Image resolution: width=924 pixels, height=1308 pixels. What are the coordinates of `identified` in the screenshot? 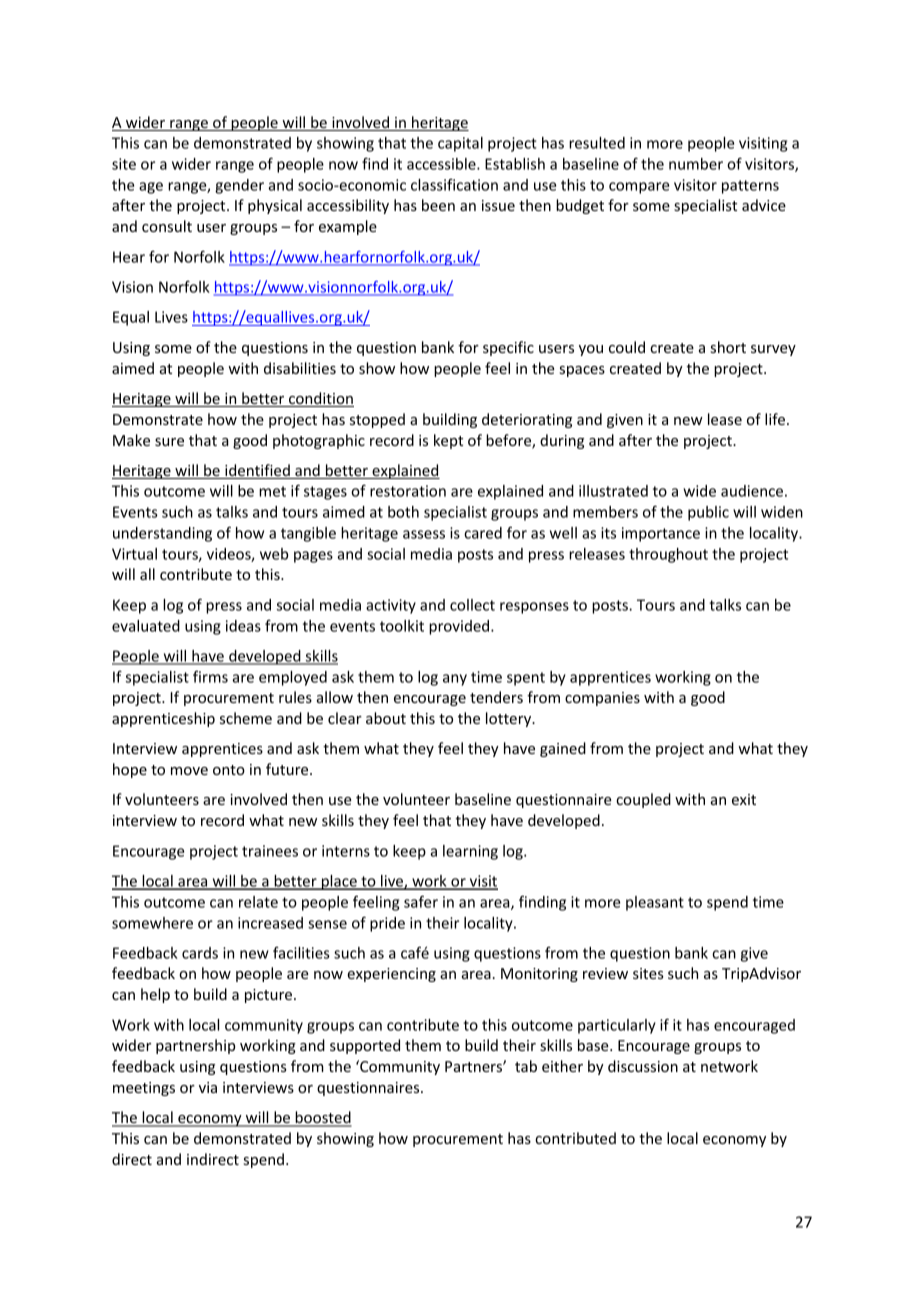 It's located at (257, 471).
